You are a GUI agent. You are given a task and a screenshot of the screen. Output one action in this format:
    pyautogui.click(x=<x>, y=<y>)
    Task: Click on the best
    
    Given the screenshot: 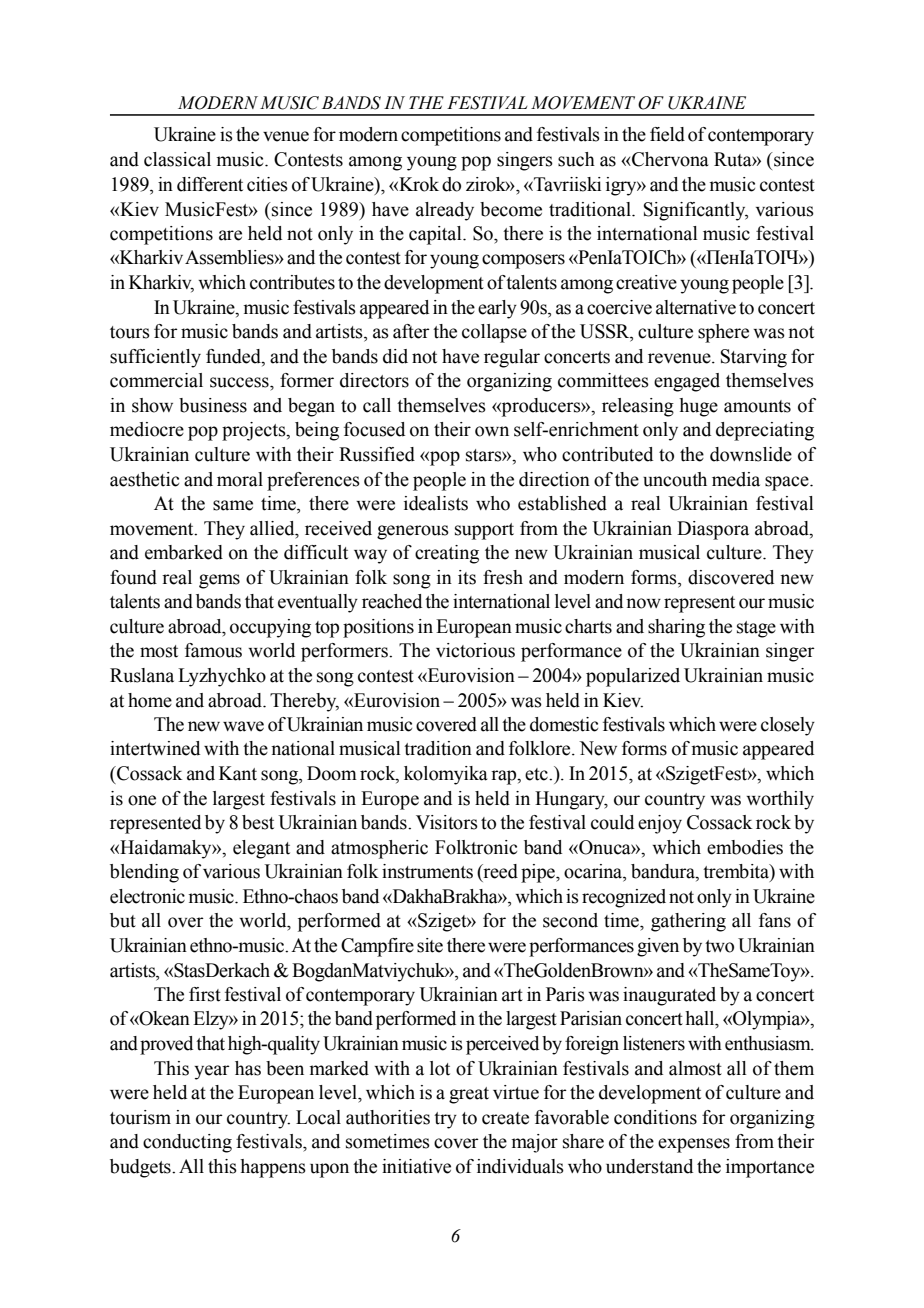 What is the action you would take?
    pyautogui.click(x=258, y=822)
